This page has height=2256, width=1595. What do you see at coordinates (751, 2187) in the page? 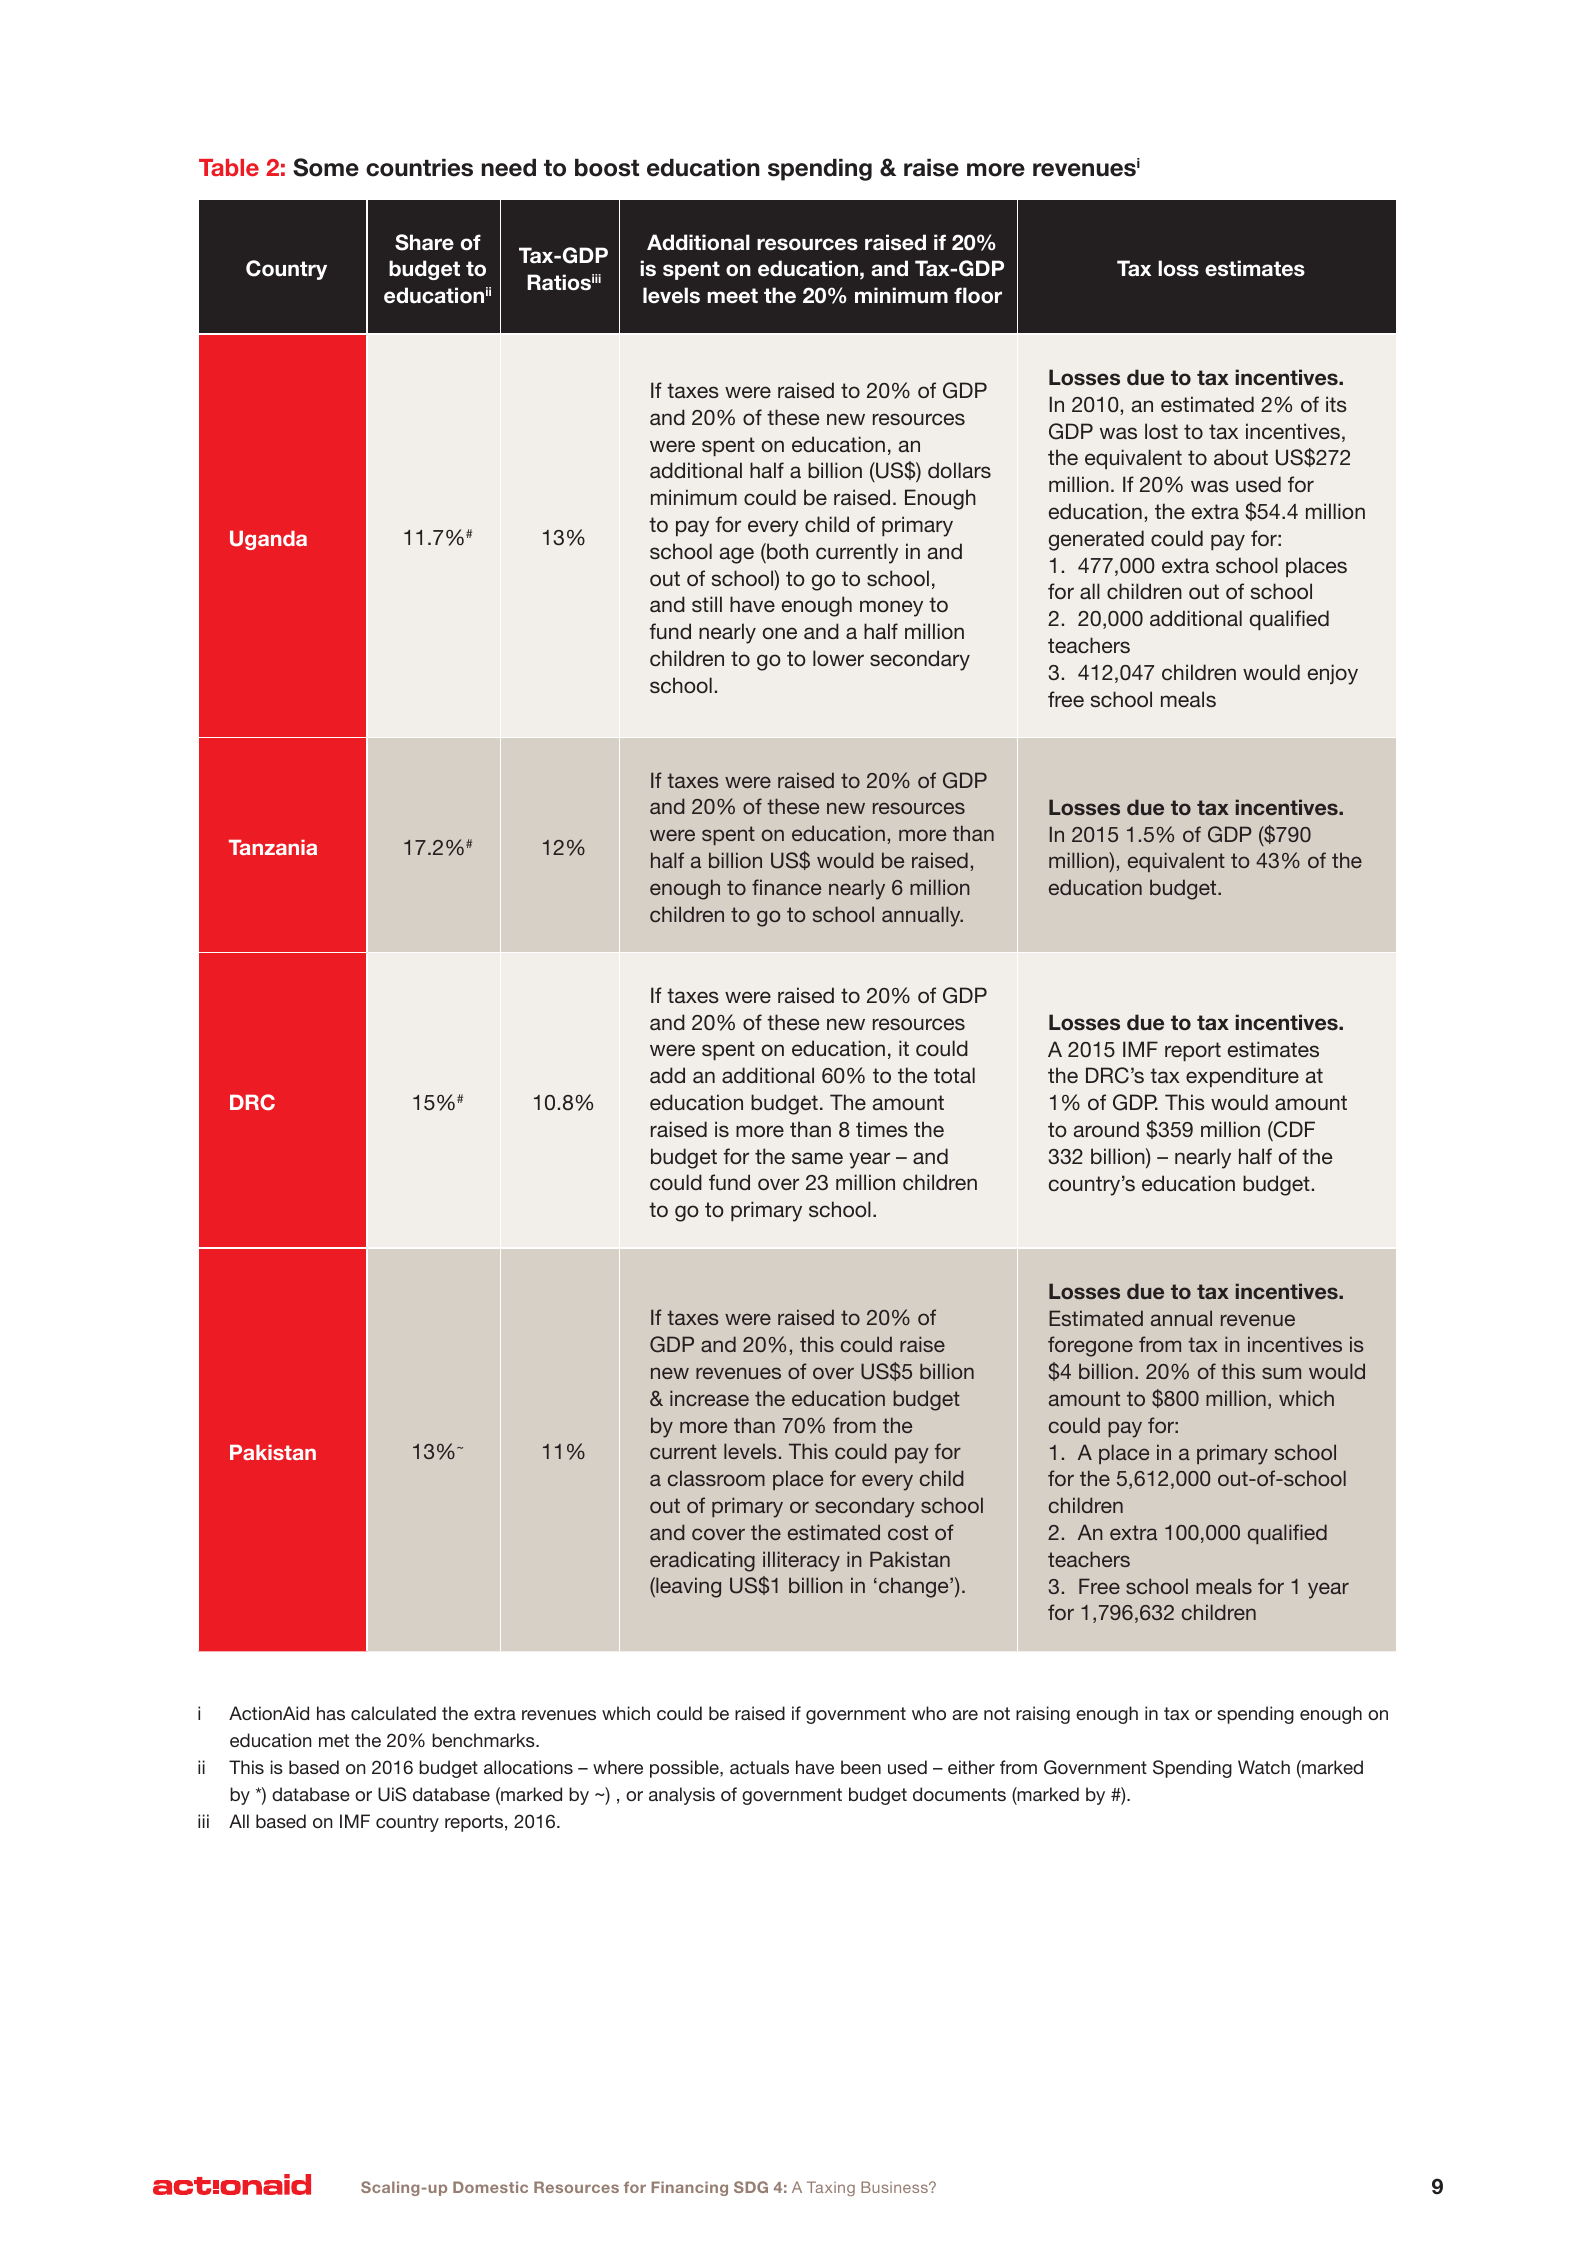
I see `SDG` at bounding box center [751, 2187].
